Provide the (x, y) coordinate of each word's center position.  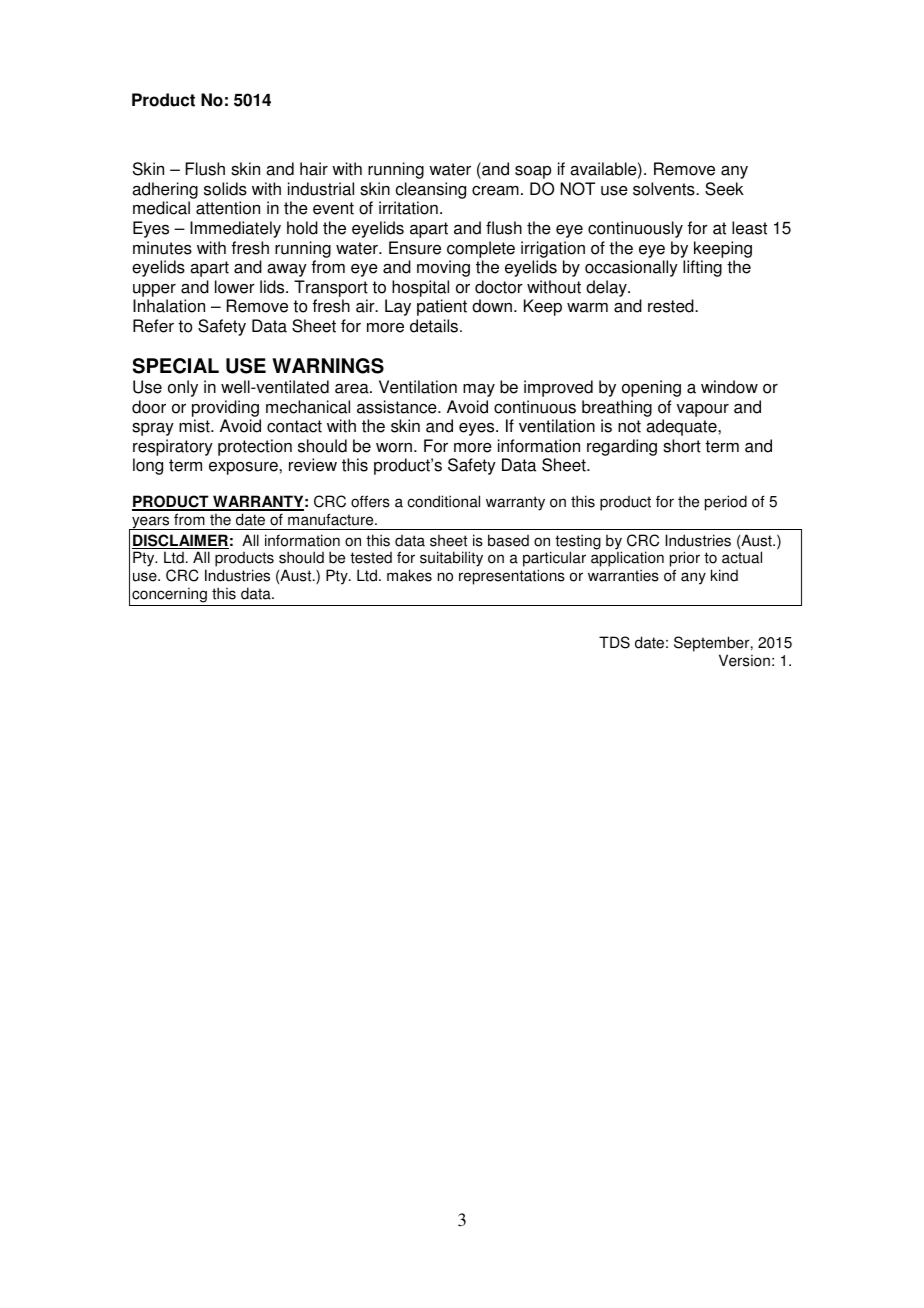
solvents (665, 189)
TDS (614, 642)
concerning (169, 596)
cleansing (431, 190)
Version (744, 660)
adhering (165, 190)
